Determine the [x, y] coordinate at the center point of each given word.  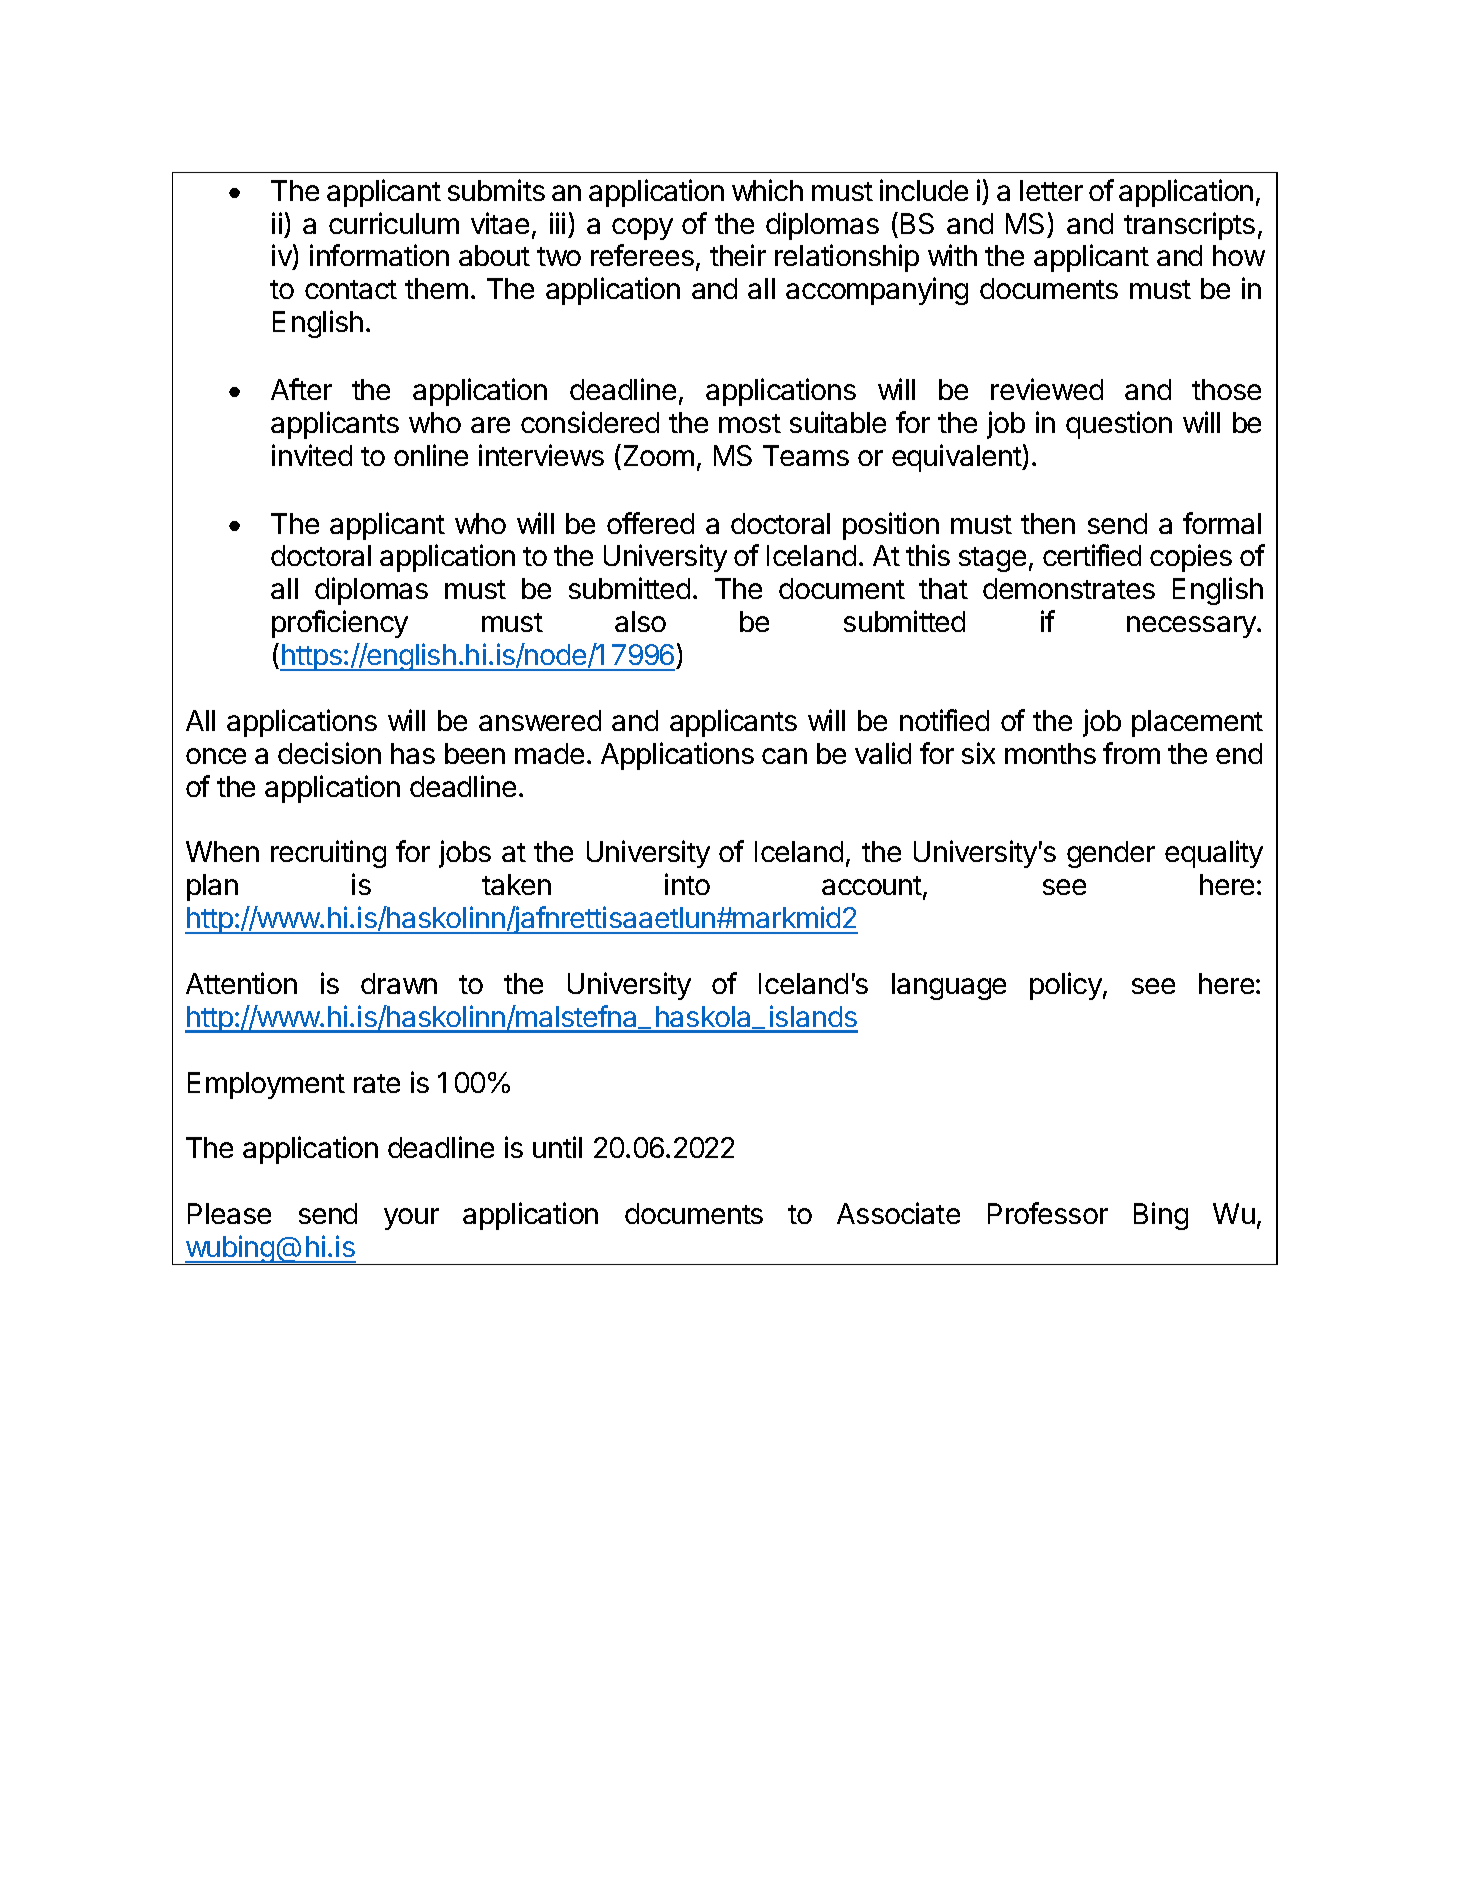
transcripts [1189, 226]
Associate [898, 1213]
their [738, 255]
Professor [1048, 1213]
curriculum [394, 223]
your [411, 1219]
